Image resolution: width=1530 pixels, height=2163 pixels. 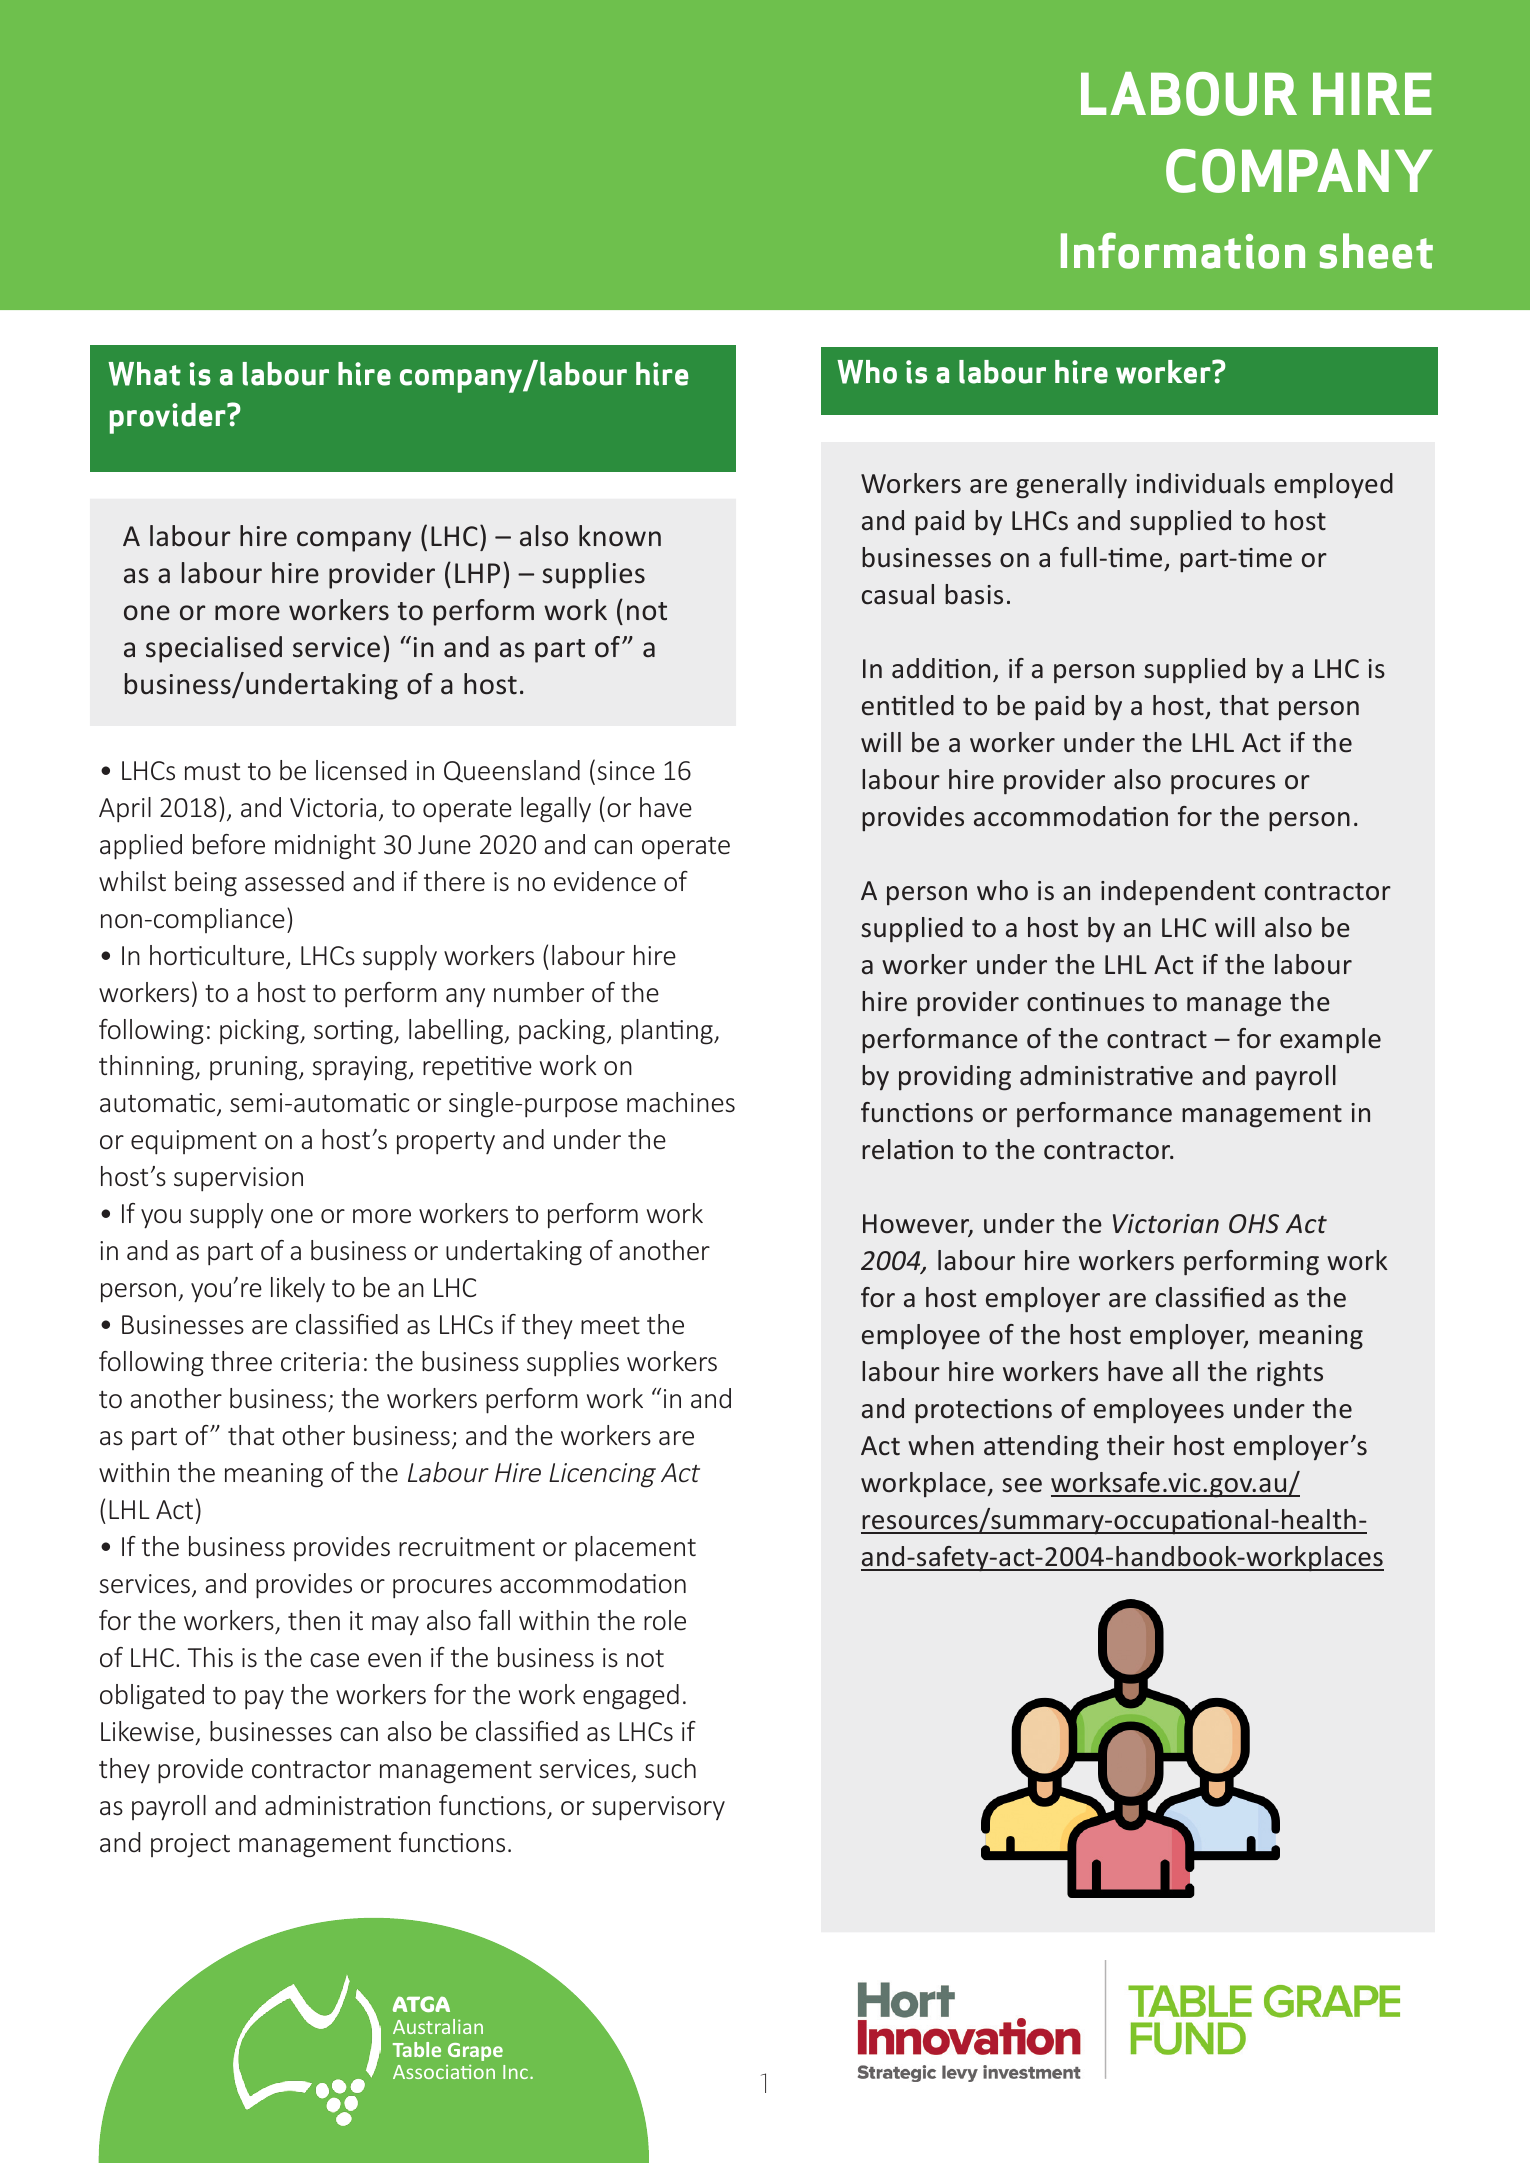 I want to click on Grape, so click(x=475, y=2052).
